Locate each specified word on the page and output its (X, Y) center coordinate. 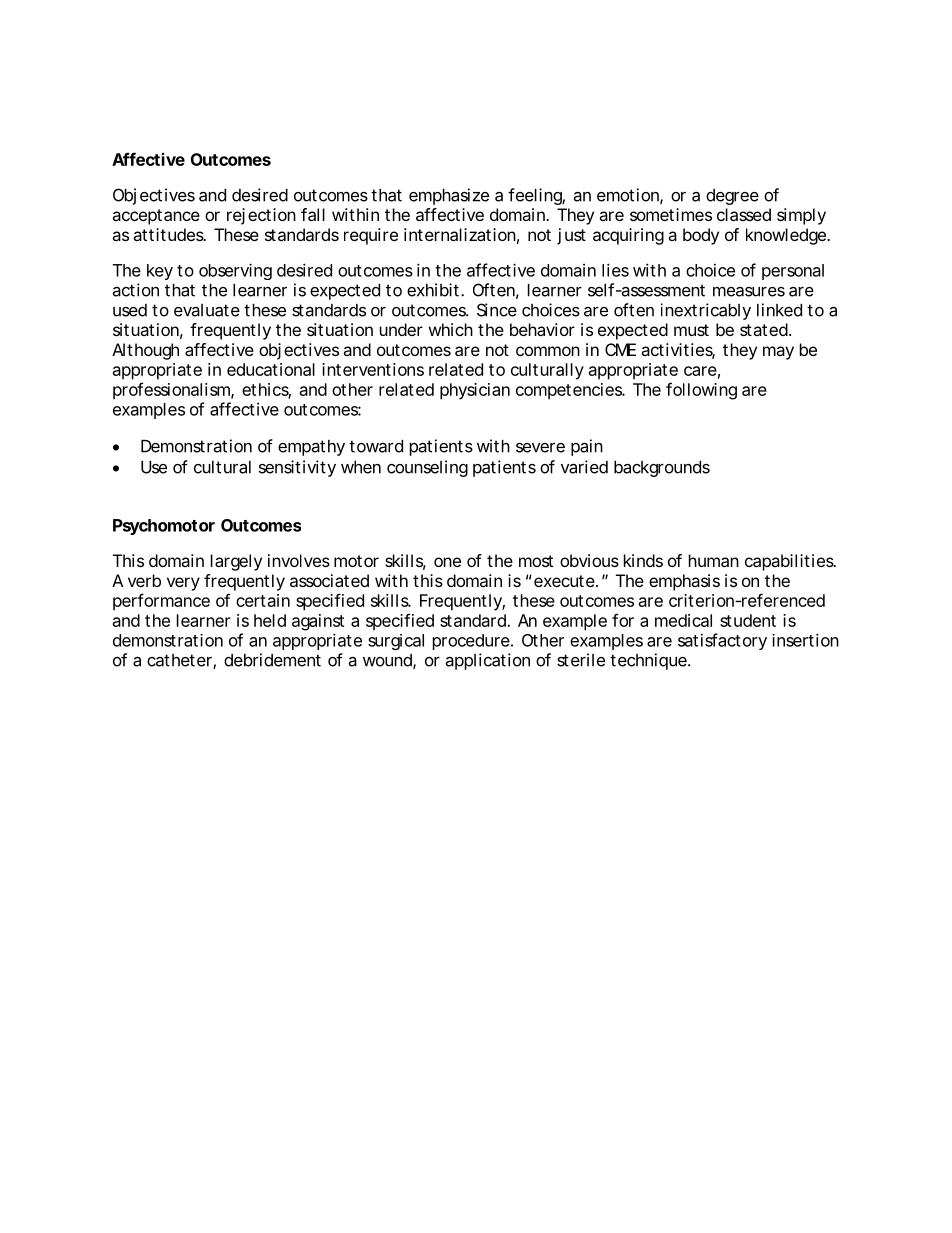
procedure (472, 642)
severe (540, 447)
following (701, 391)
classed (744, 214)
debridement (272, 660)
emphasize (449, 196)
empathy (311, 448)
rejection (261, 216)
